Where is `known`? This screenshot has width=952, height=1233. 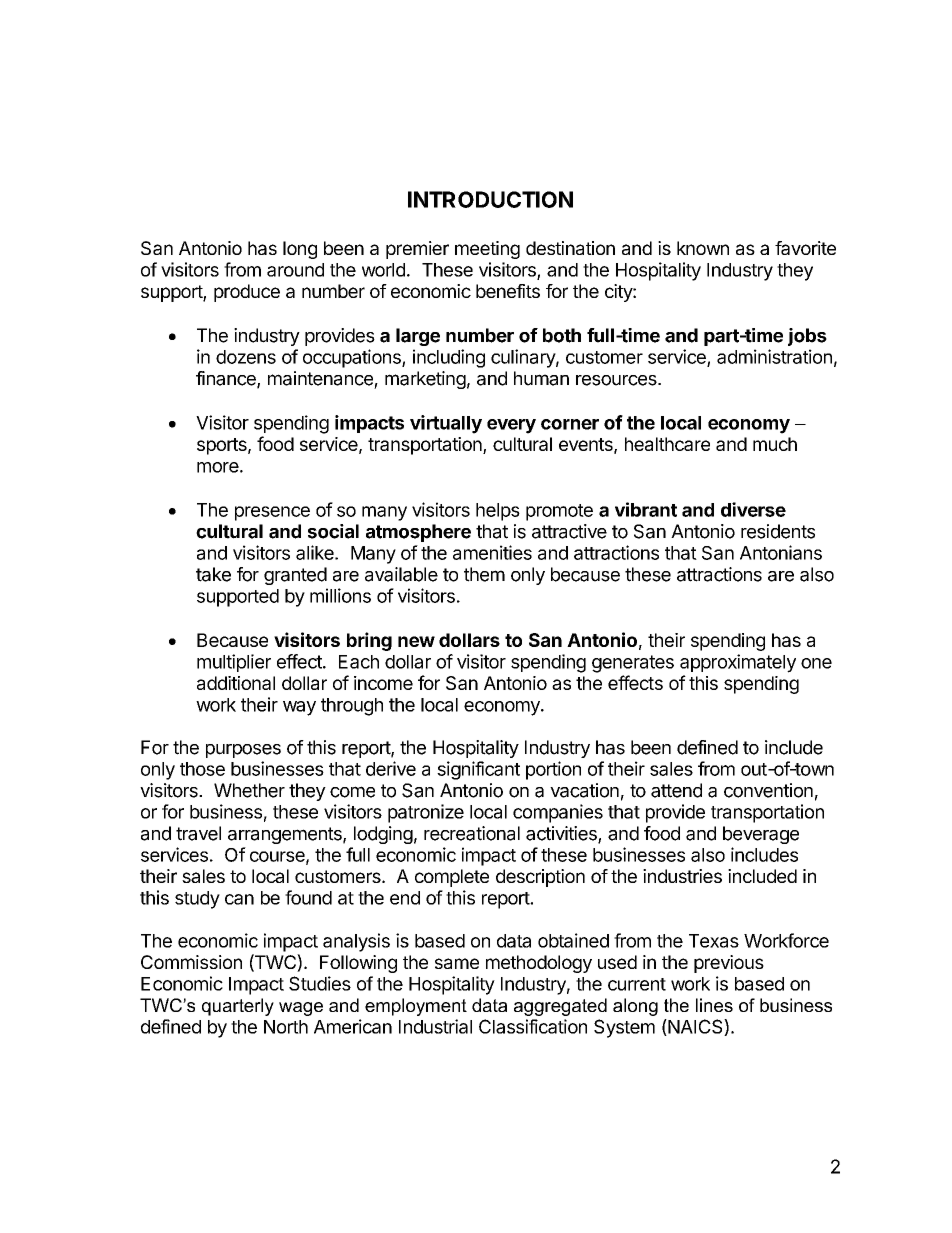 known is located at coordinates (703, 248).
